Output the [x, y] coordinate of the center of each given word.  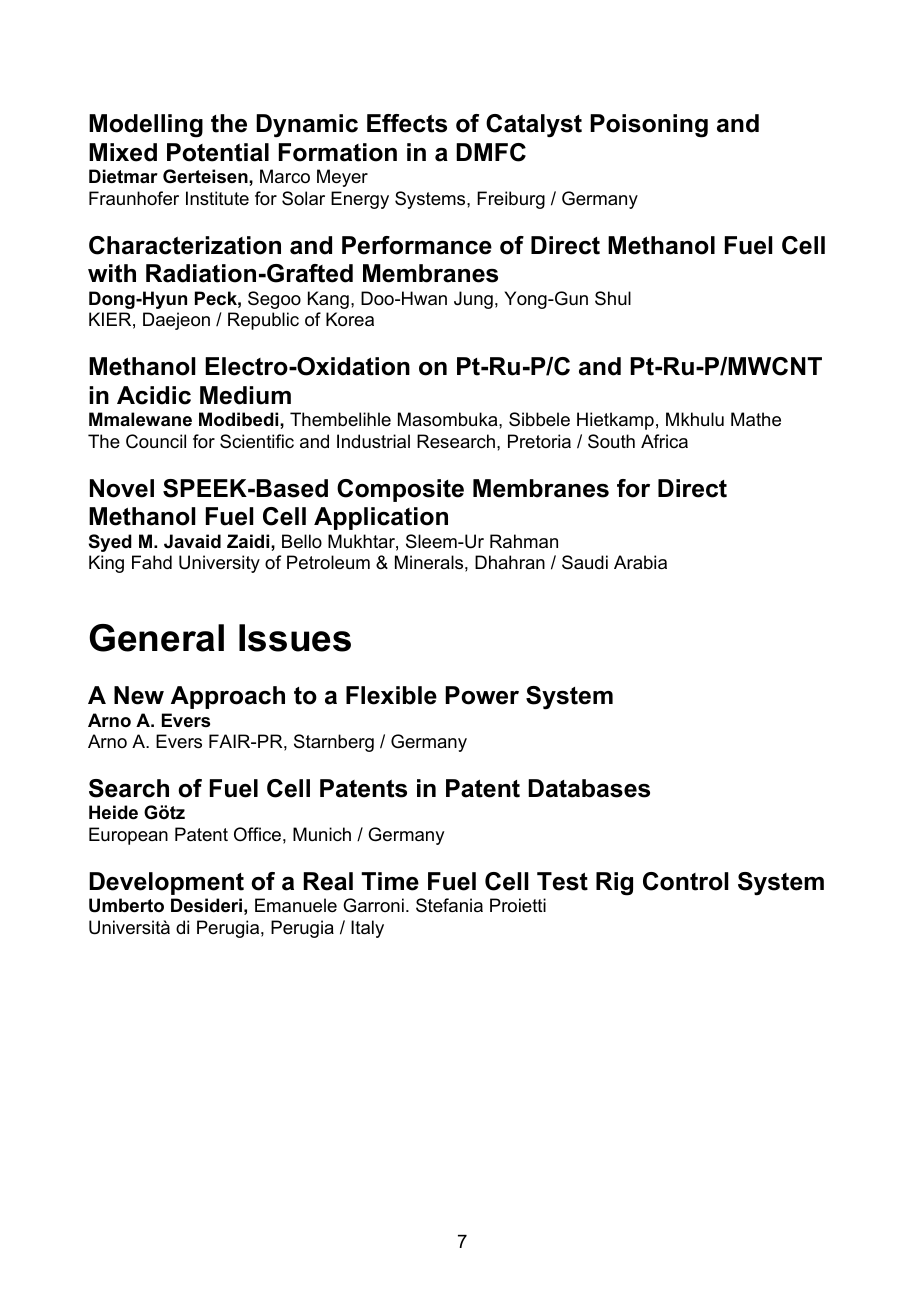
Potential [218, 152]
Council [156, 441]
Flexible [391, 695]
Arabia [640, 562]
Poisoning [649, 126]
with [112, 273]
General [156, 638]
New [139, 695]
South [611, 441]
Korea [350, 319]
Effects [407, 123]
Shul [613, 298]
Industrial [373, 441]
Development [166, 883]
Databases [589, 788]
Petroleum [328, 562]
